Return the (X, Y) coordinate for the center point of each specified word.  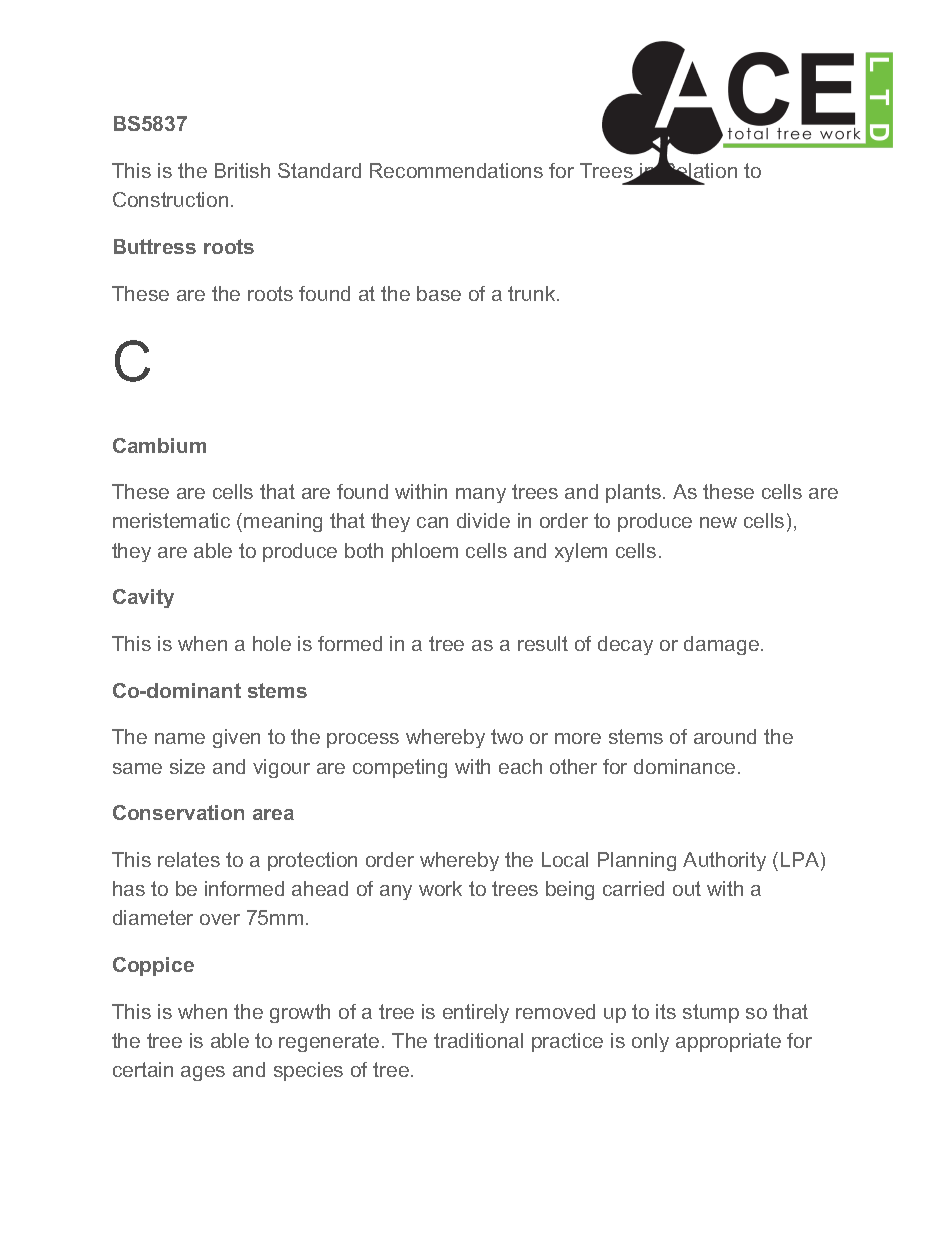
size (187, 766)
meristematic (171, 520)
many (481, 495)
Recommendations (456, 170)
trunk (533, 293)
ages (203, 1073)
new (718, 522)
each (520, 766)
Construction (170, 199)
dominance (684, 766)
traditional (478, 1040)
